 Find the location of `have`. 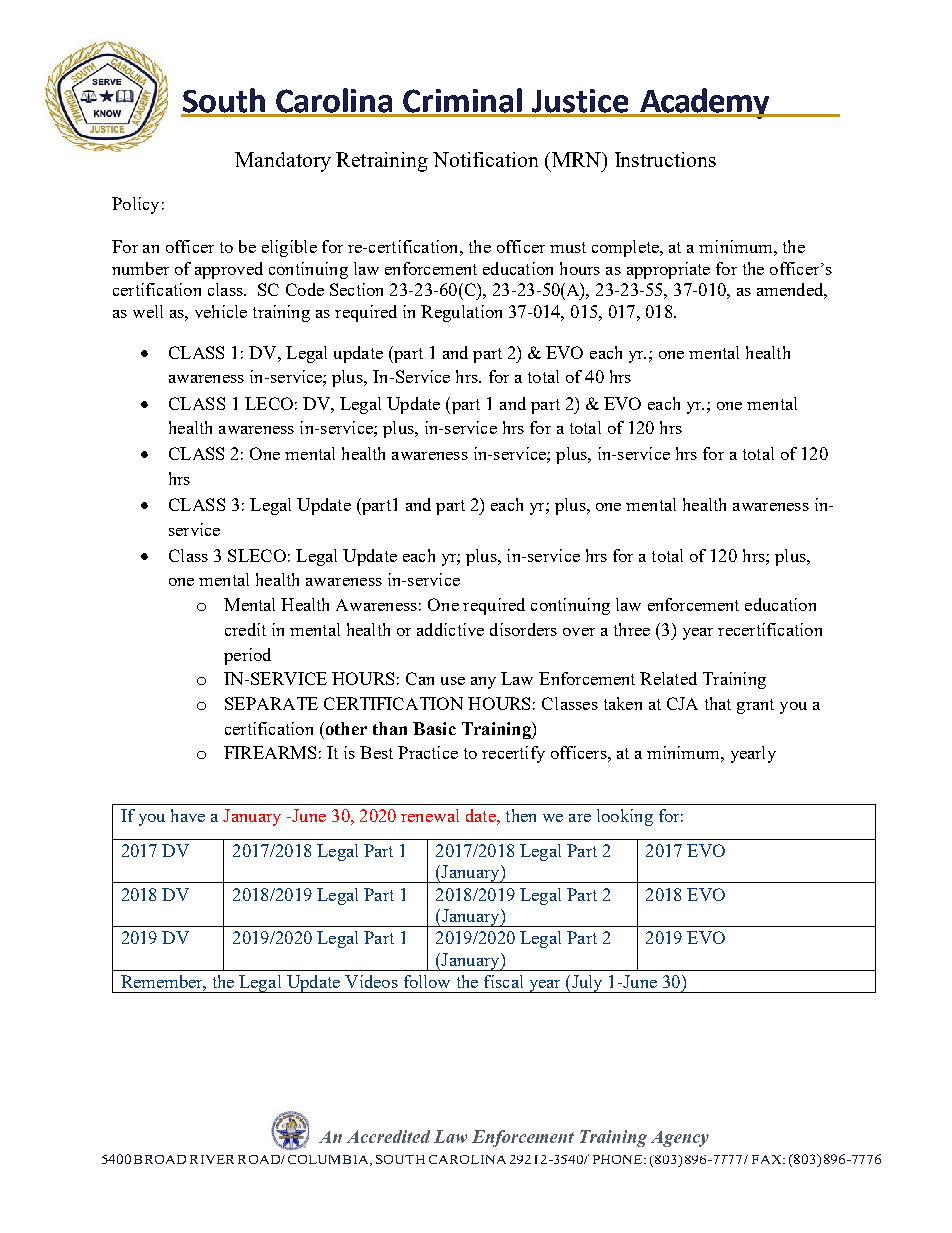

have is located at coordinates (188, 815).
